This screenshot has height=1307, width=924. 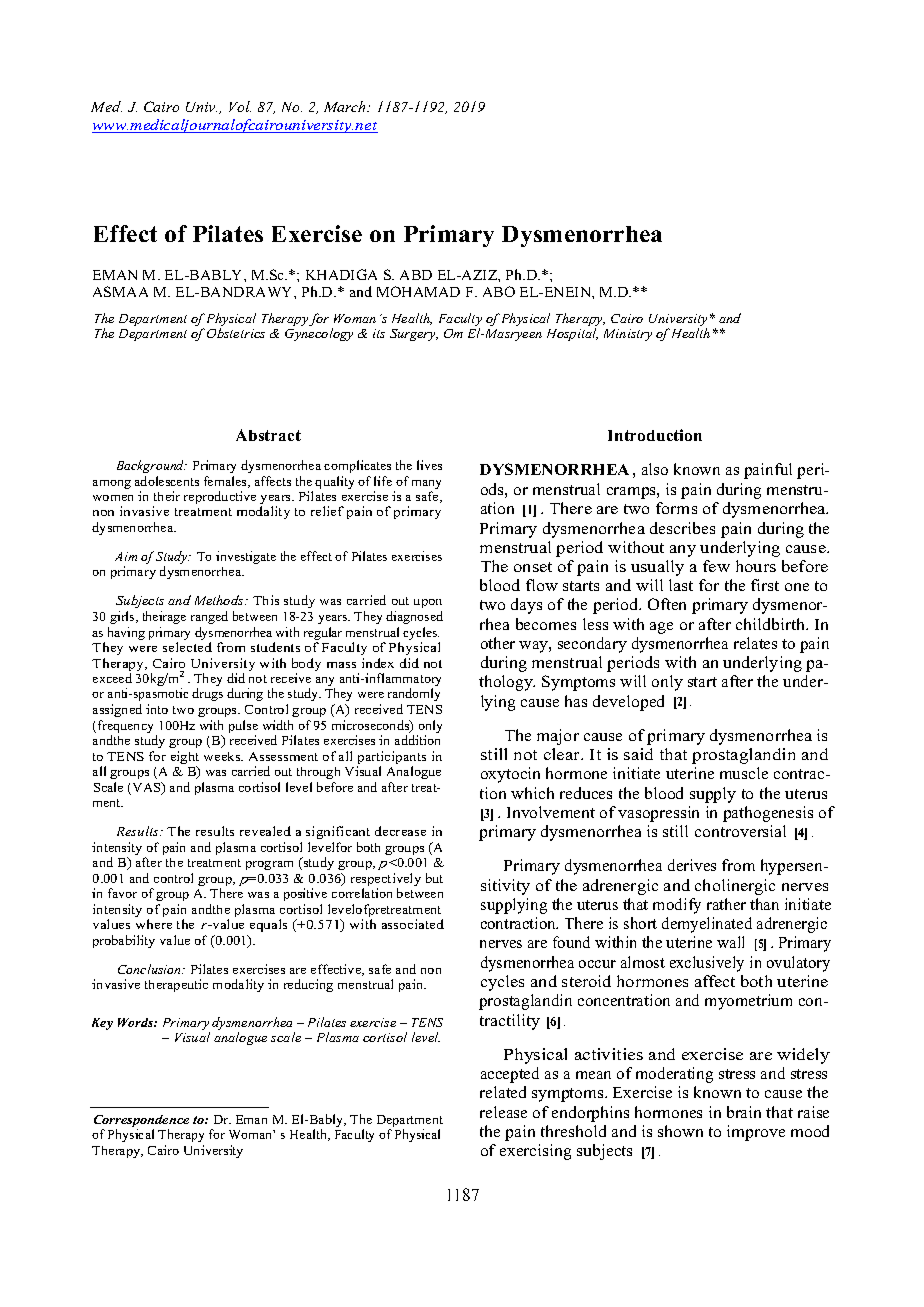 I want to click on Correspondence, so click(x=141, y=1122).
